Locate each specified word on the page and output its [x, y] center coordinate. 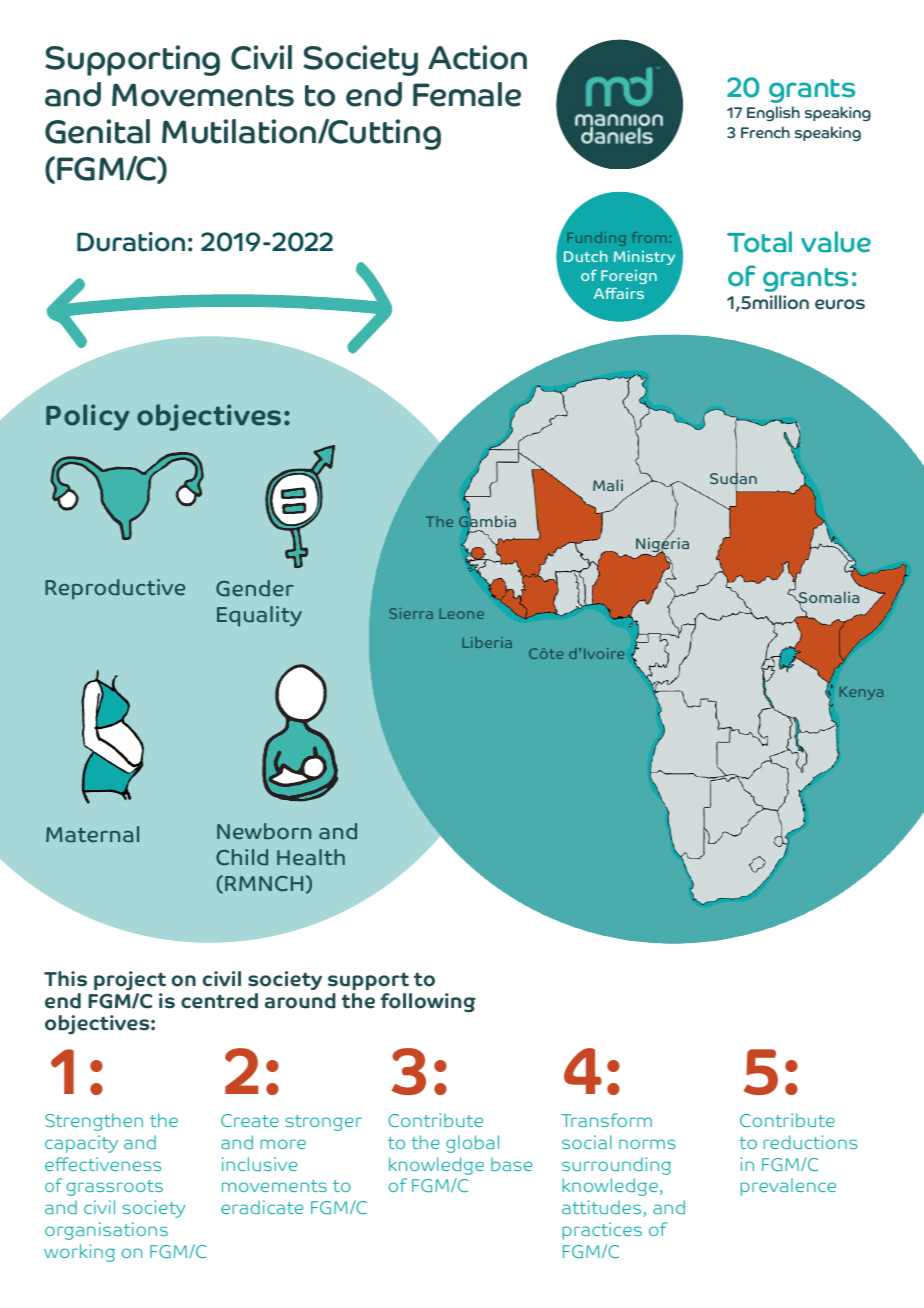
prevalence [788, 1187]
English [773, 114]
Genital [97, 131]
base [511, 1164]
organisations [106, 1231]
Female [467, 94]
